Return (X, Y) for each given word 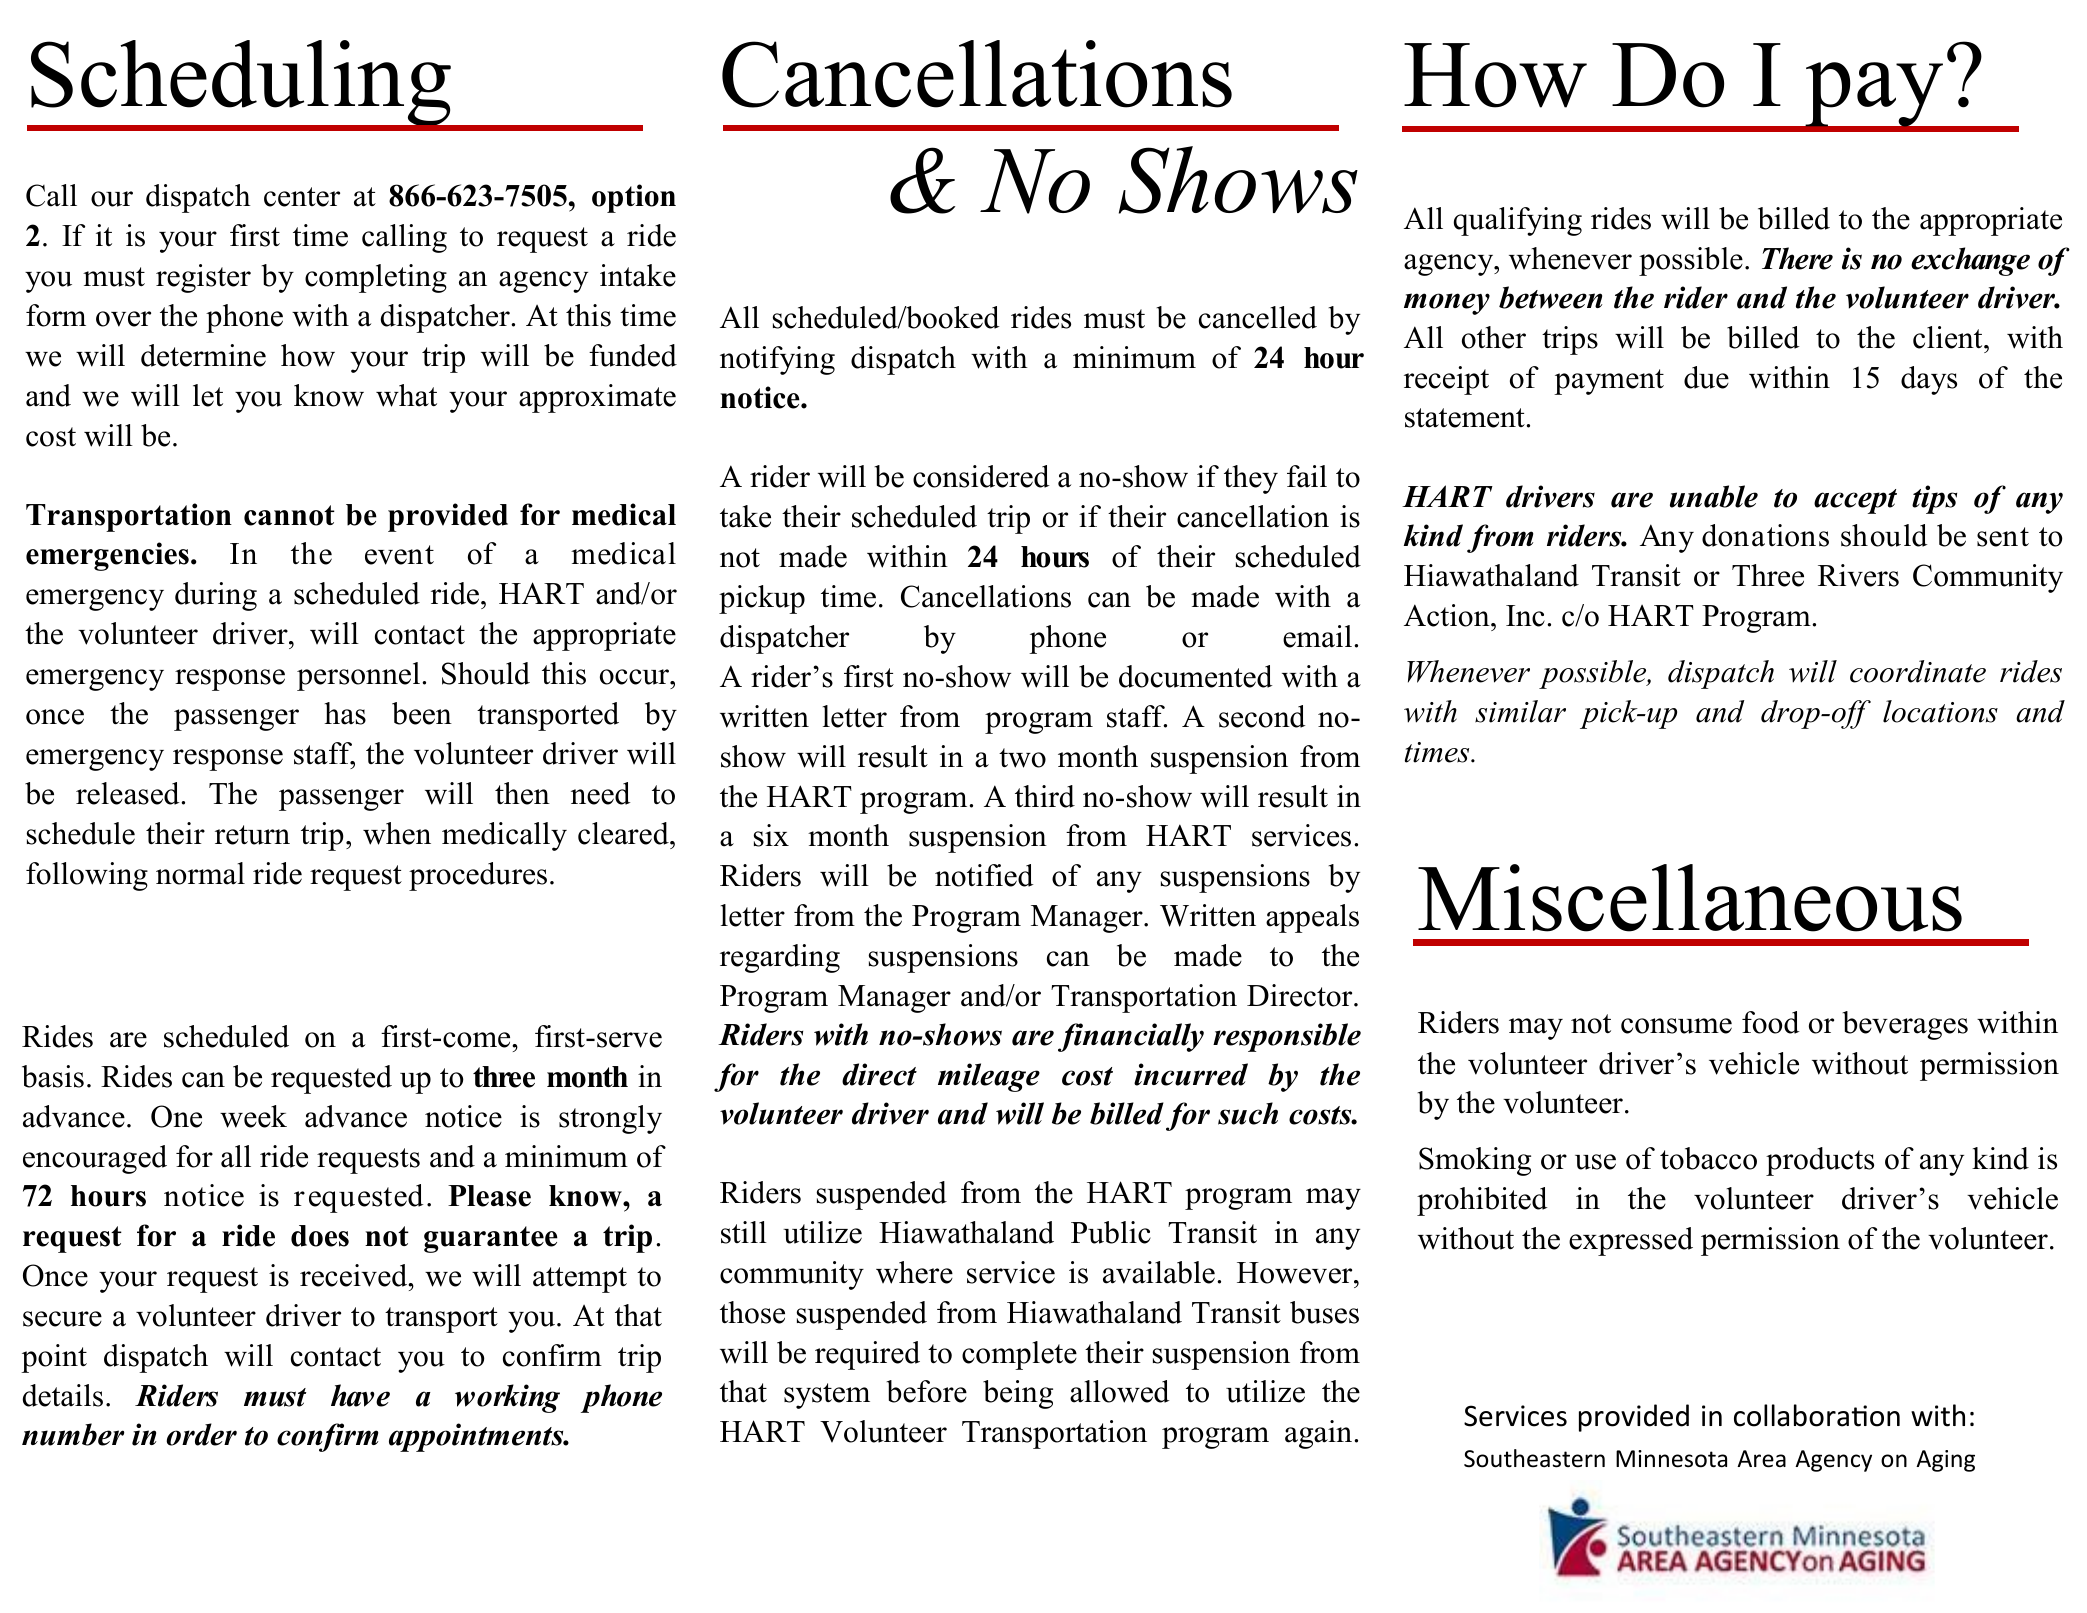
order (201, 1434)
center (302, 197)
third (1045, 796)
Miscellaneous (1690, 898)
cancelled (1258, 317)
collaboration (1817, 1415)
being (1018, 1394)
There (1797, 258)
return (252, 835)
